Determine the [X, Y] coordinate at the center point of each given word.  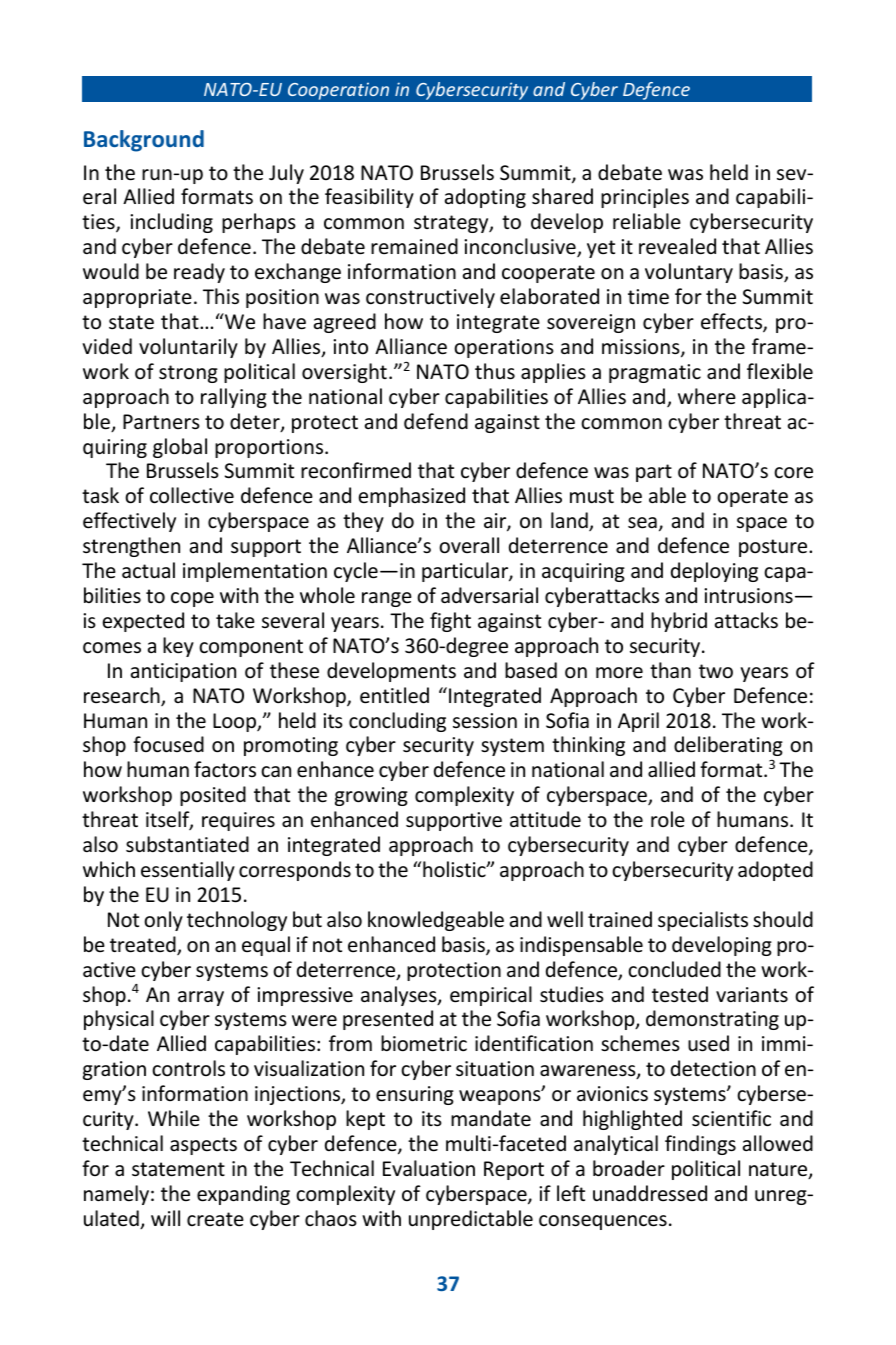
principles [645, 198]
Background [144, 141]
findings [700, 1145]
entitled [394, 695]
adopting [485, 198]
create [215, 1219]
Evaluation [429, 1168]
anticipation [183, 672]
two [716, 671]
